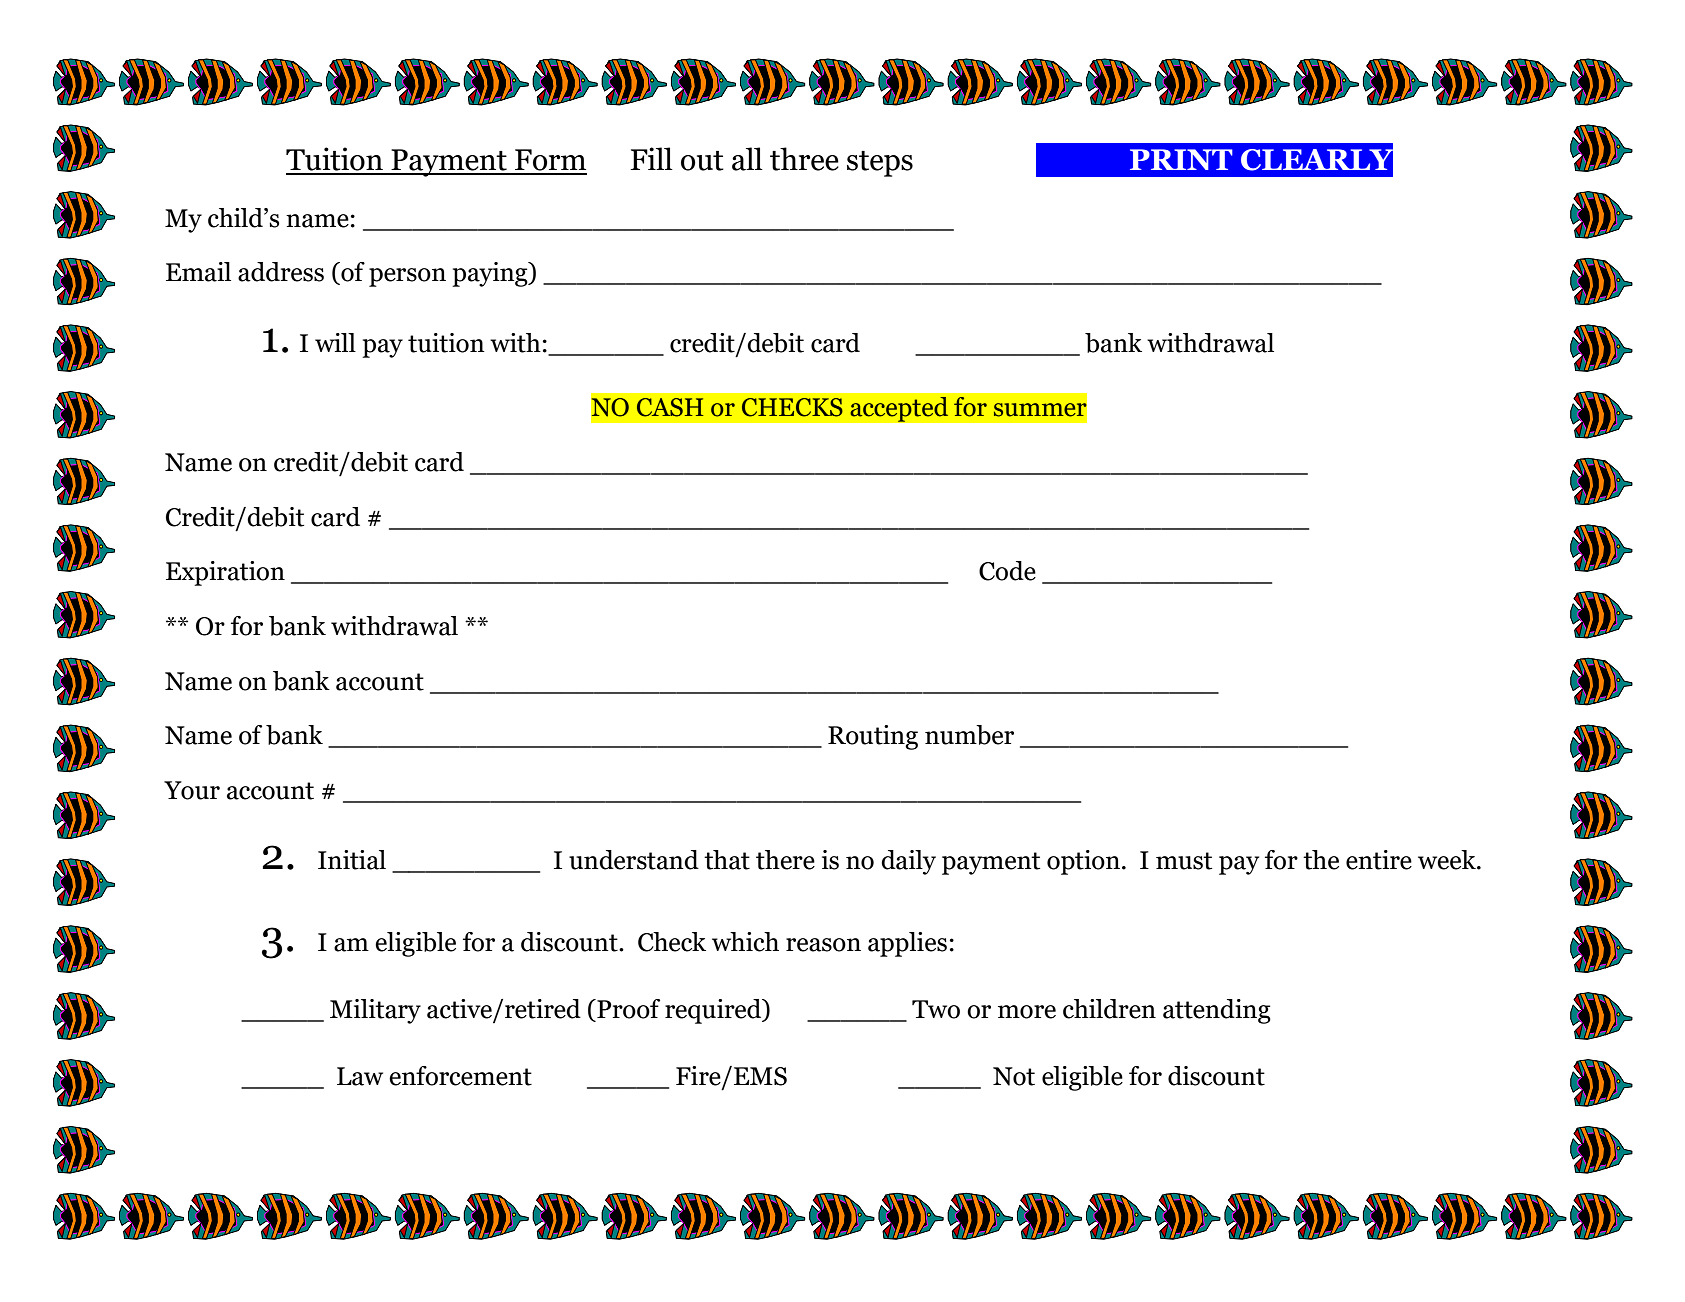  I want to click on Law, so click(360, 1076).
